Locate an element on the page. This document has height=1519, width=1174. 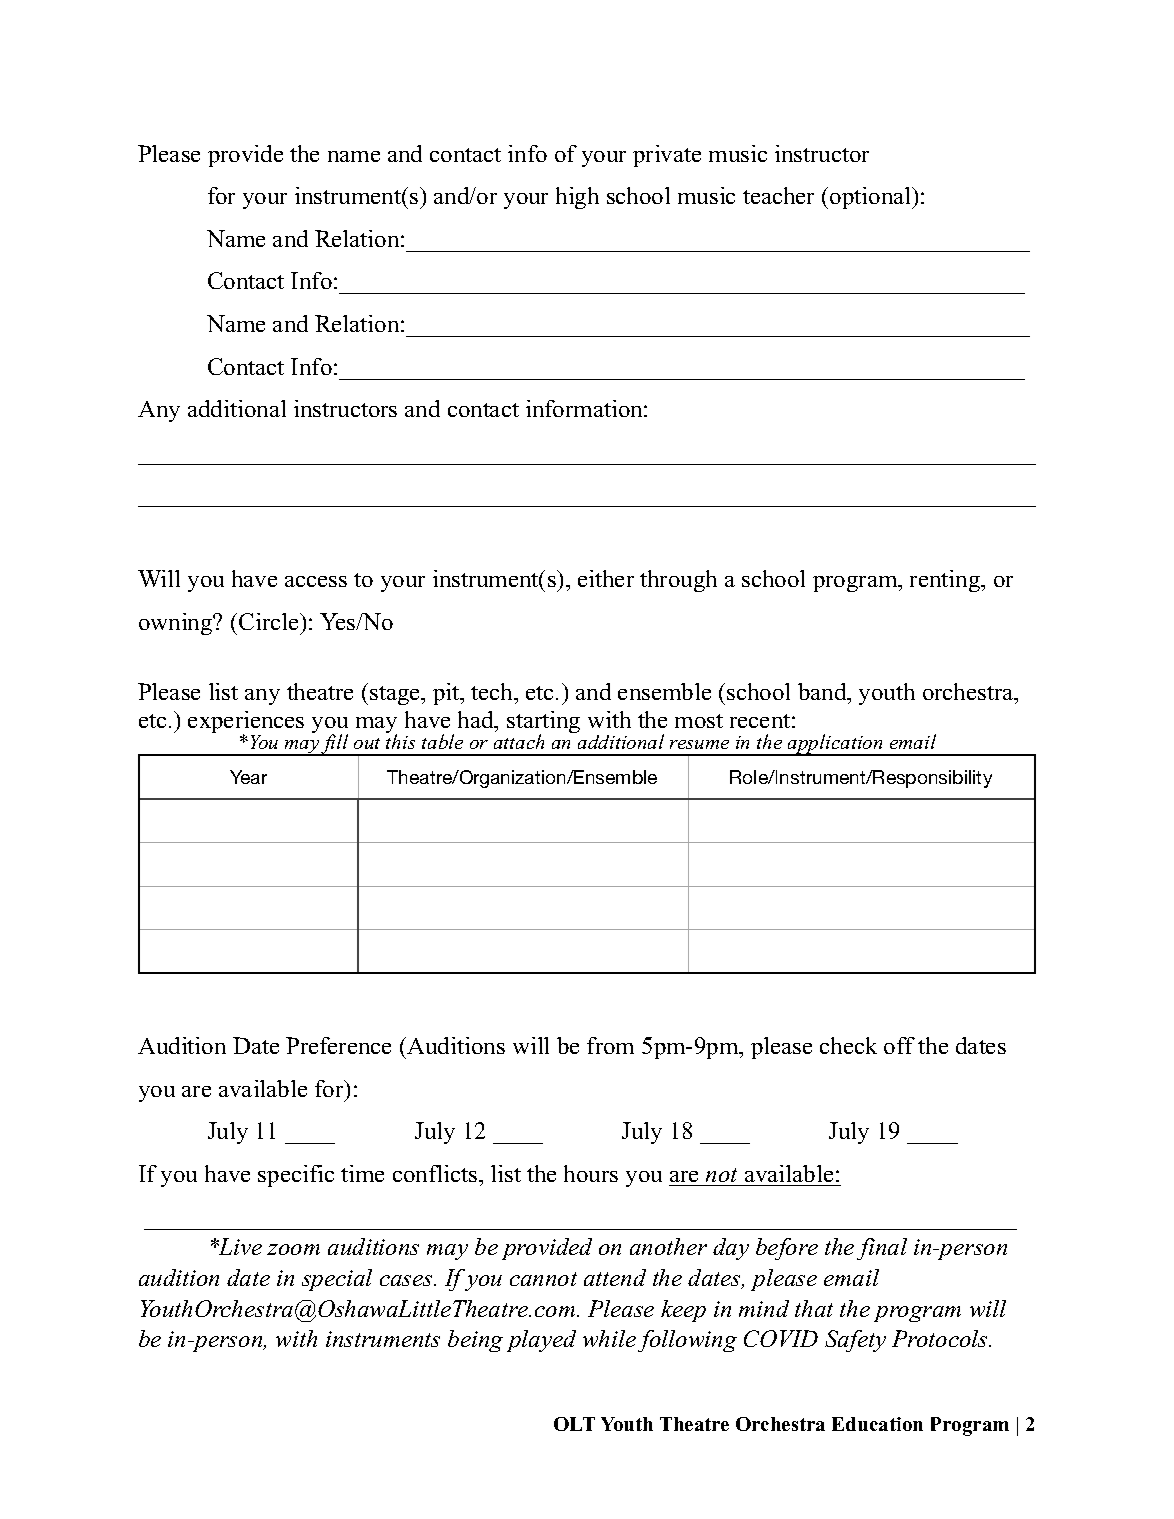
while is located at coordinates (609, 1338).
